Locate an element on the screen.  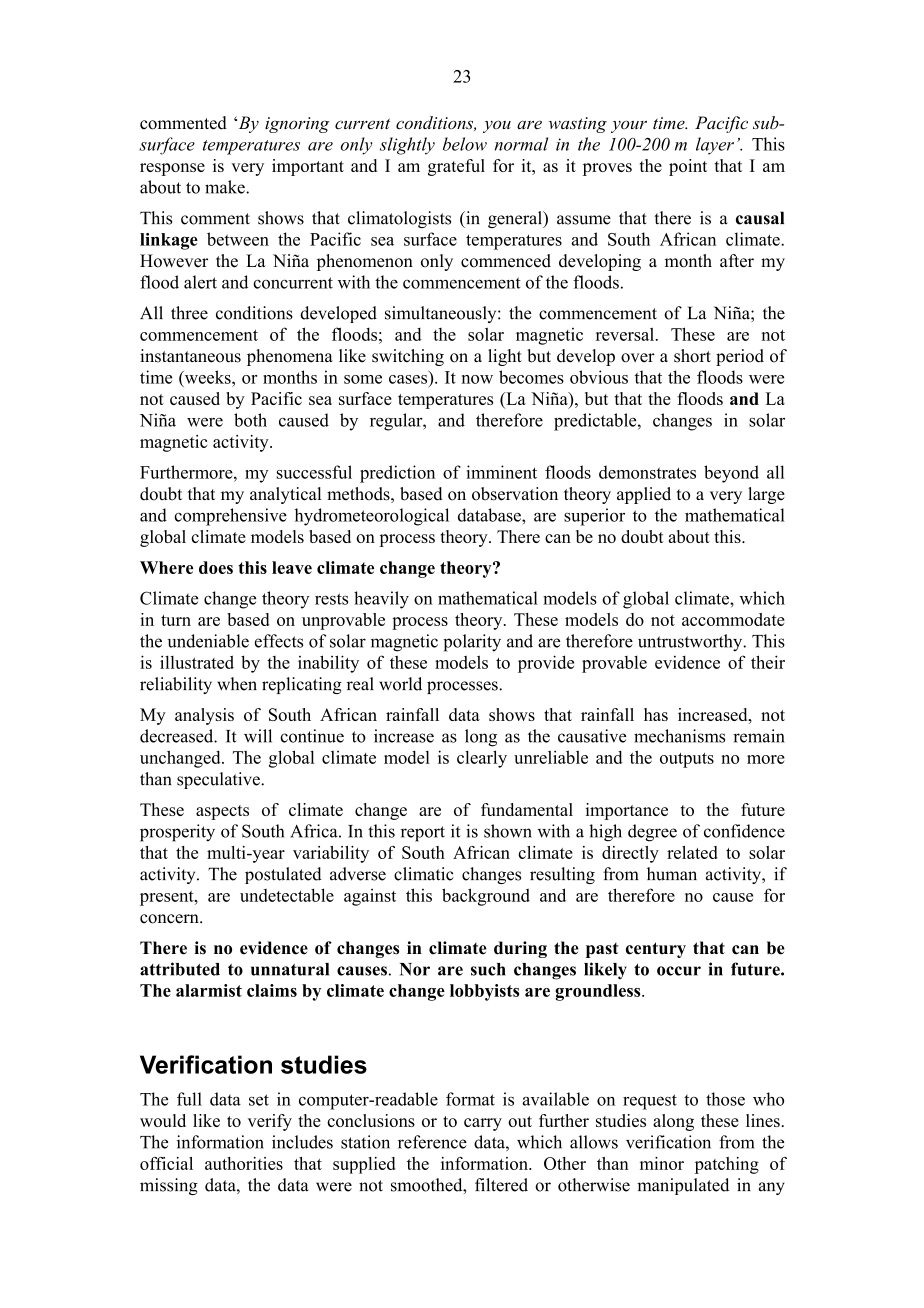
human is located at coordinates (672, 874).
